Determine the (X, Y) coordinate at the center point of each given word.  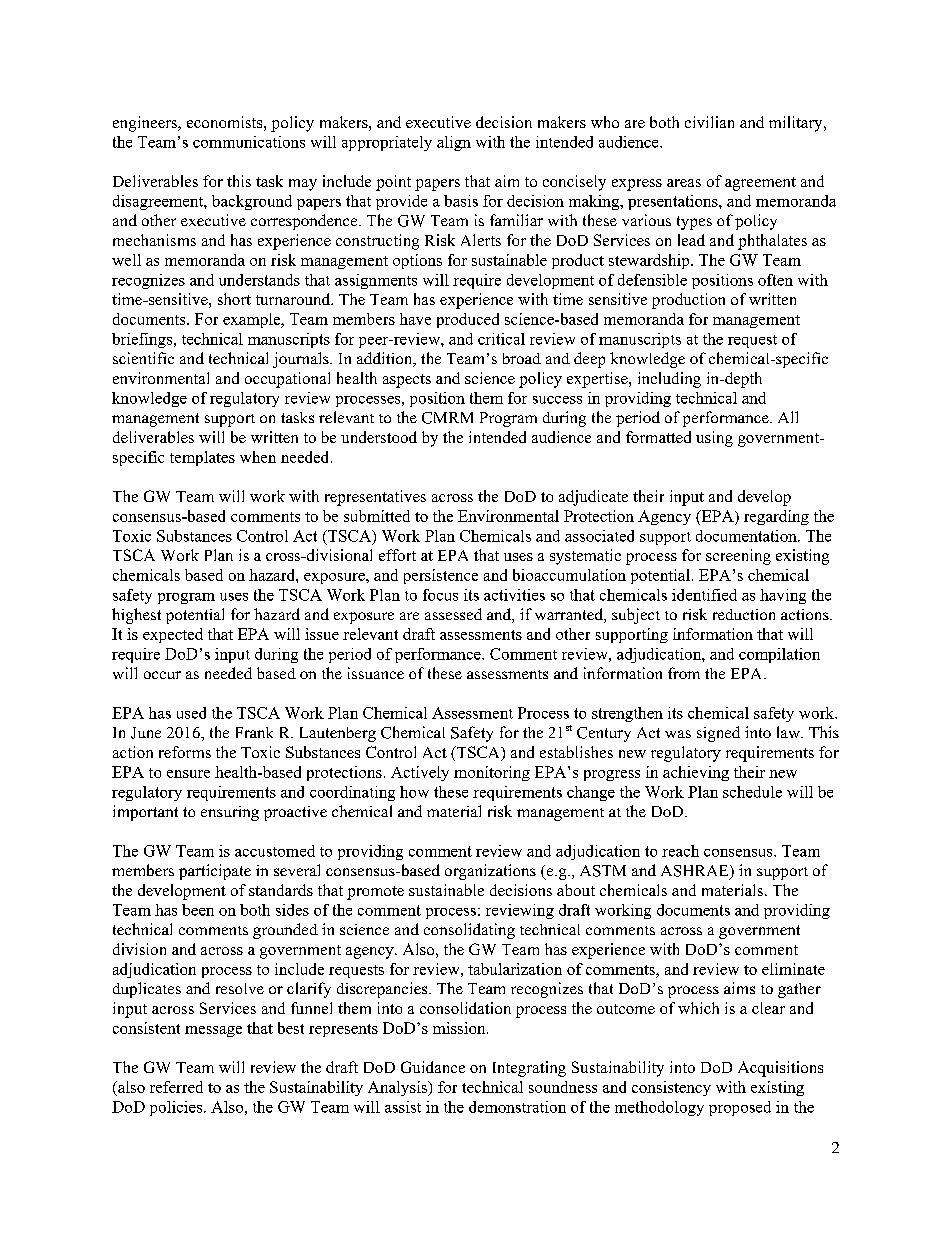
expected (173, 635)
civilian (709, 122)
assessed (453, 614)
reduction (744, 614)
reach (680, 851)
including (669, 380)
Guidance (433, 1067)
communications (249, 142)
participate (215, 872)
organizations (490, 872)
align (454, 143)
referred (176, 1087)
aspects (407, 381)
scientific (143, 358)
